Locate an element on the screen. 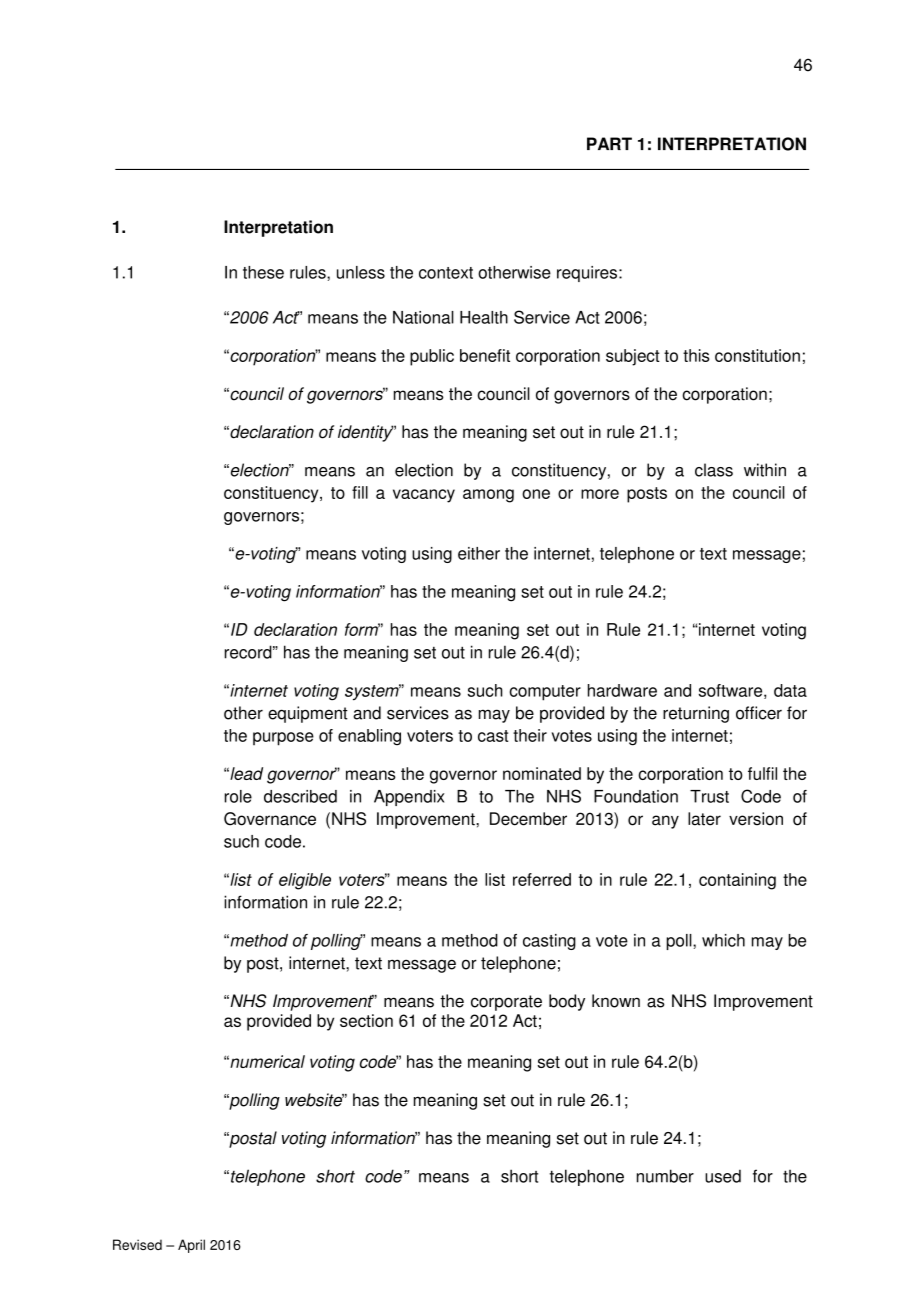 Image resolution: width=924 pixels, height=1308 pixels. computer is located at coordinates (545, 693).
